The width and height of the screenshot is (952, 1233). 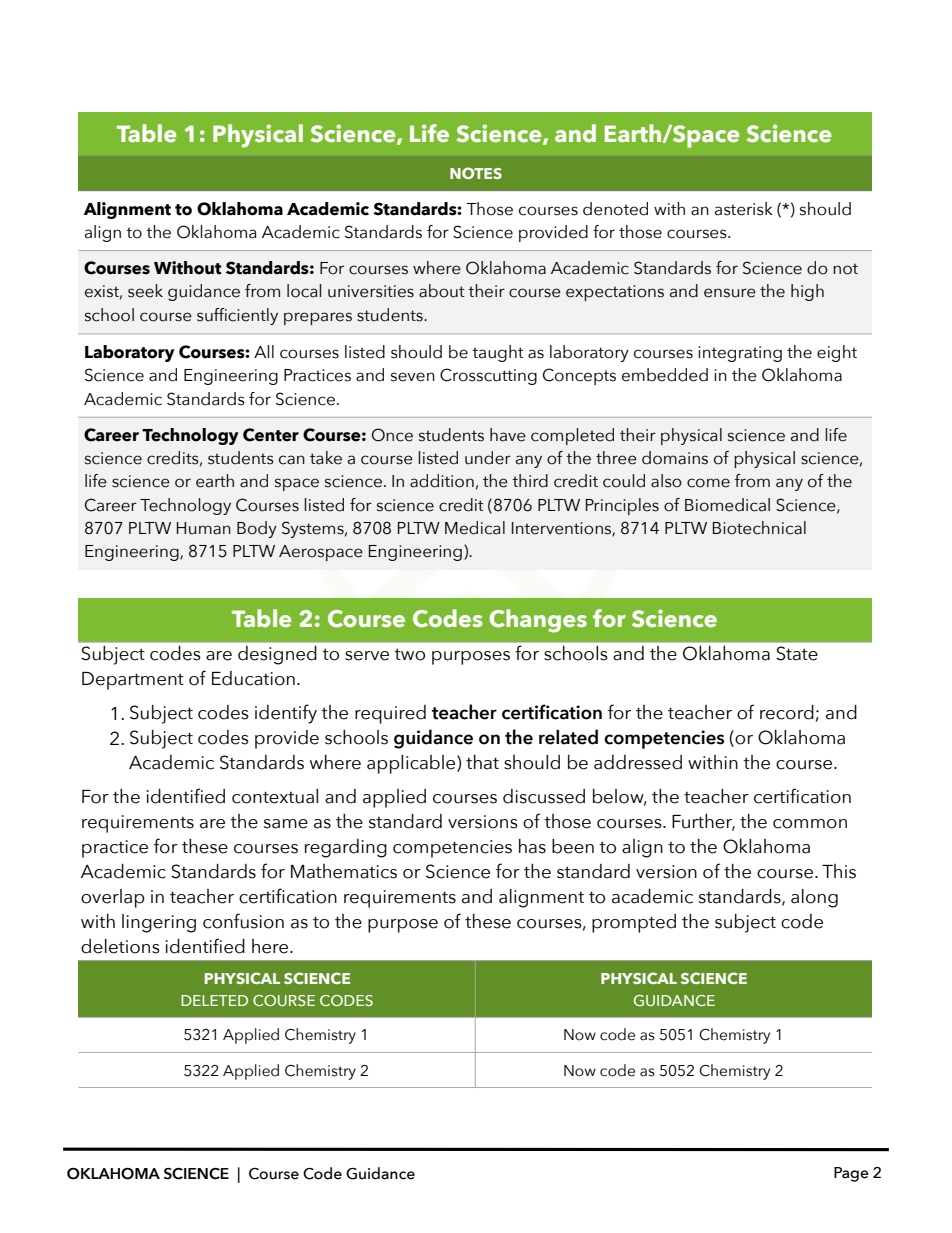 I want to click on asterisk, so click(x=744, y=209).
